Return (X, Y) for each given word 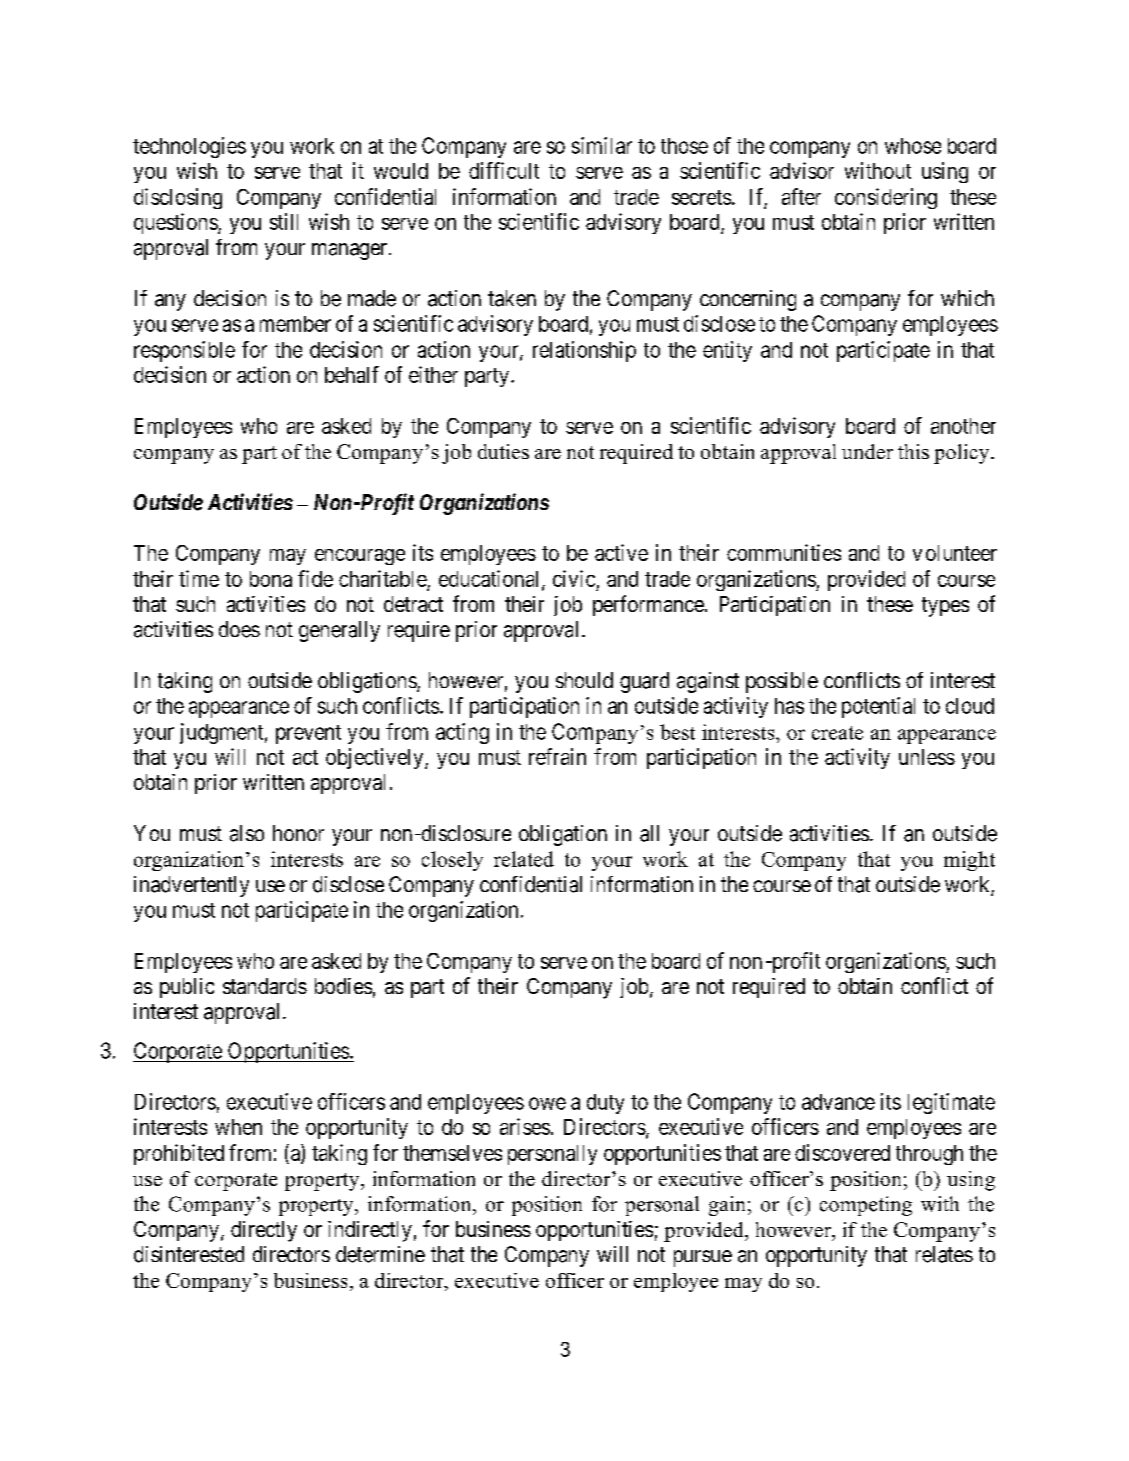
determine (380, 1254)
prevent (308, 734)
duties (503, 451)
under (867, 451)
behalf (352, 374)
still (284, 221)
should (584, 680)
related (524, 859)
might (969, 861)
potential (878, 707)
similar (602, 145)
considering (886, 198)
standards (265, 986)
